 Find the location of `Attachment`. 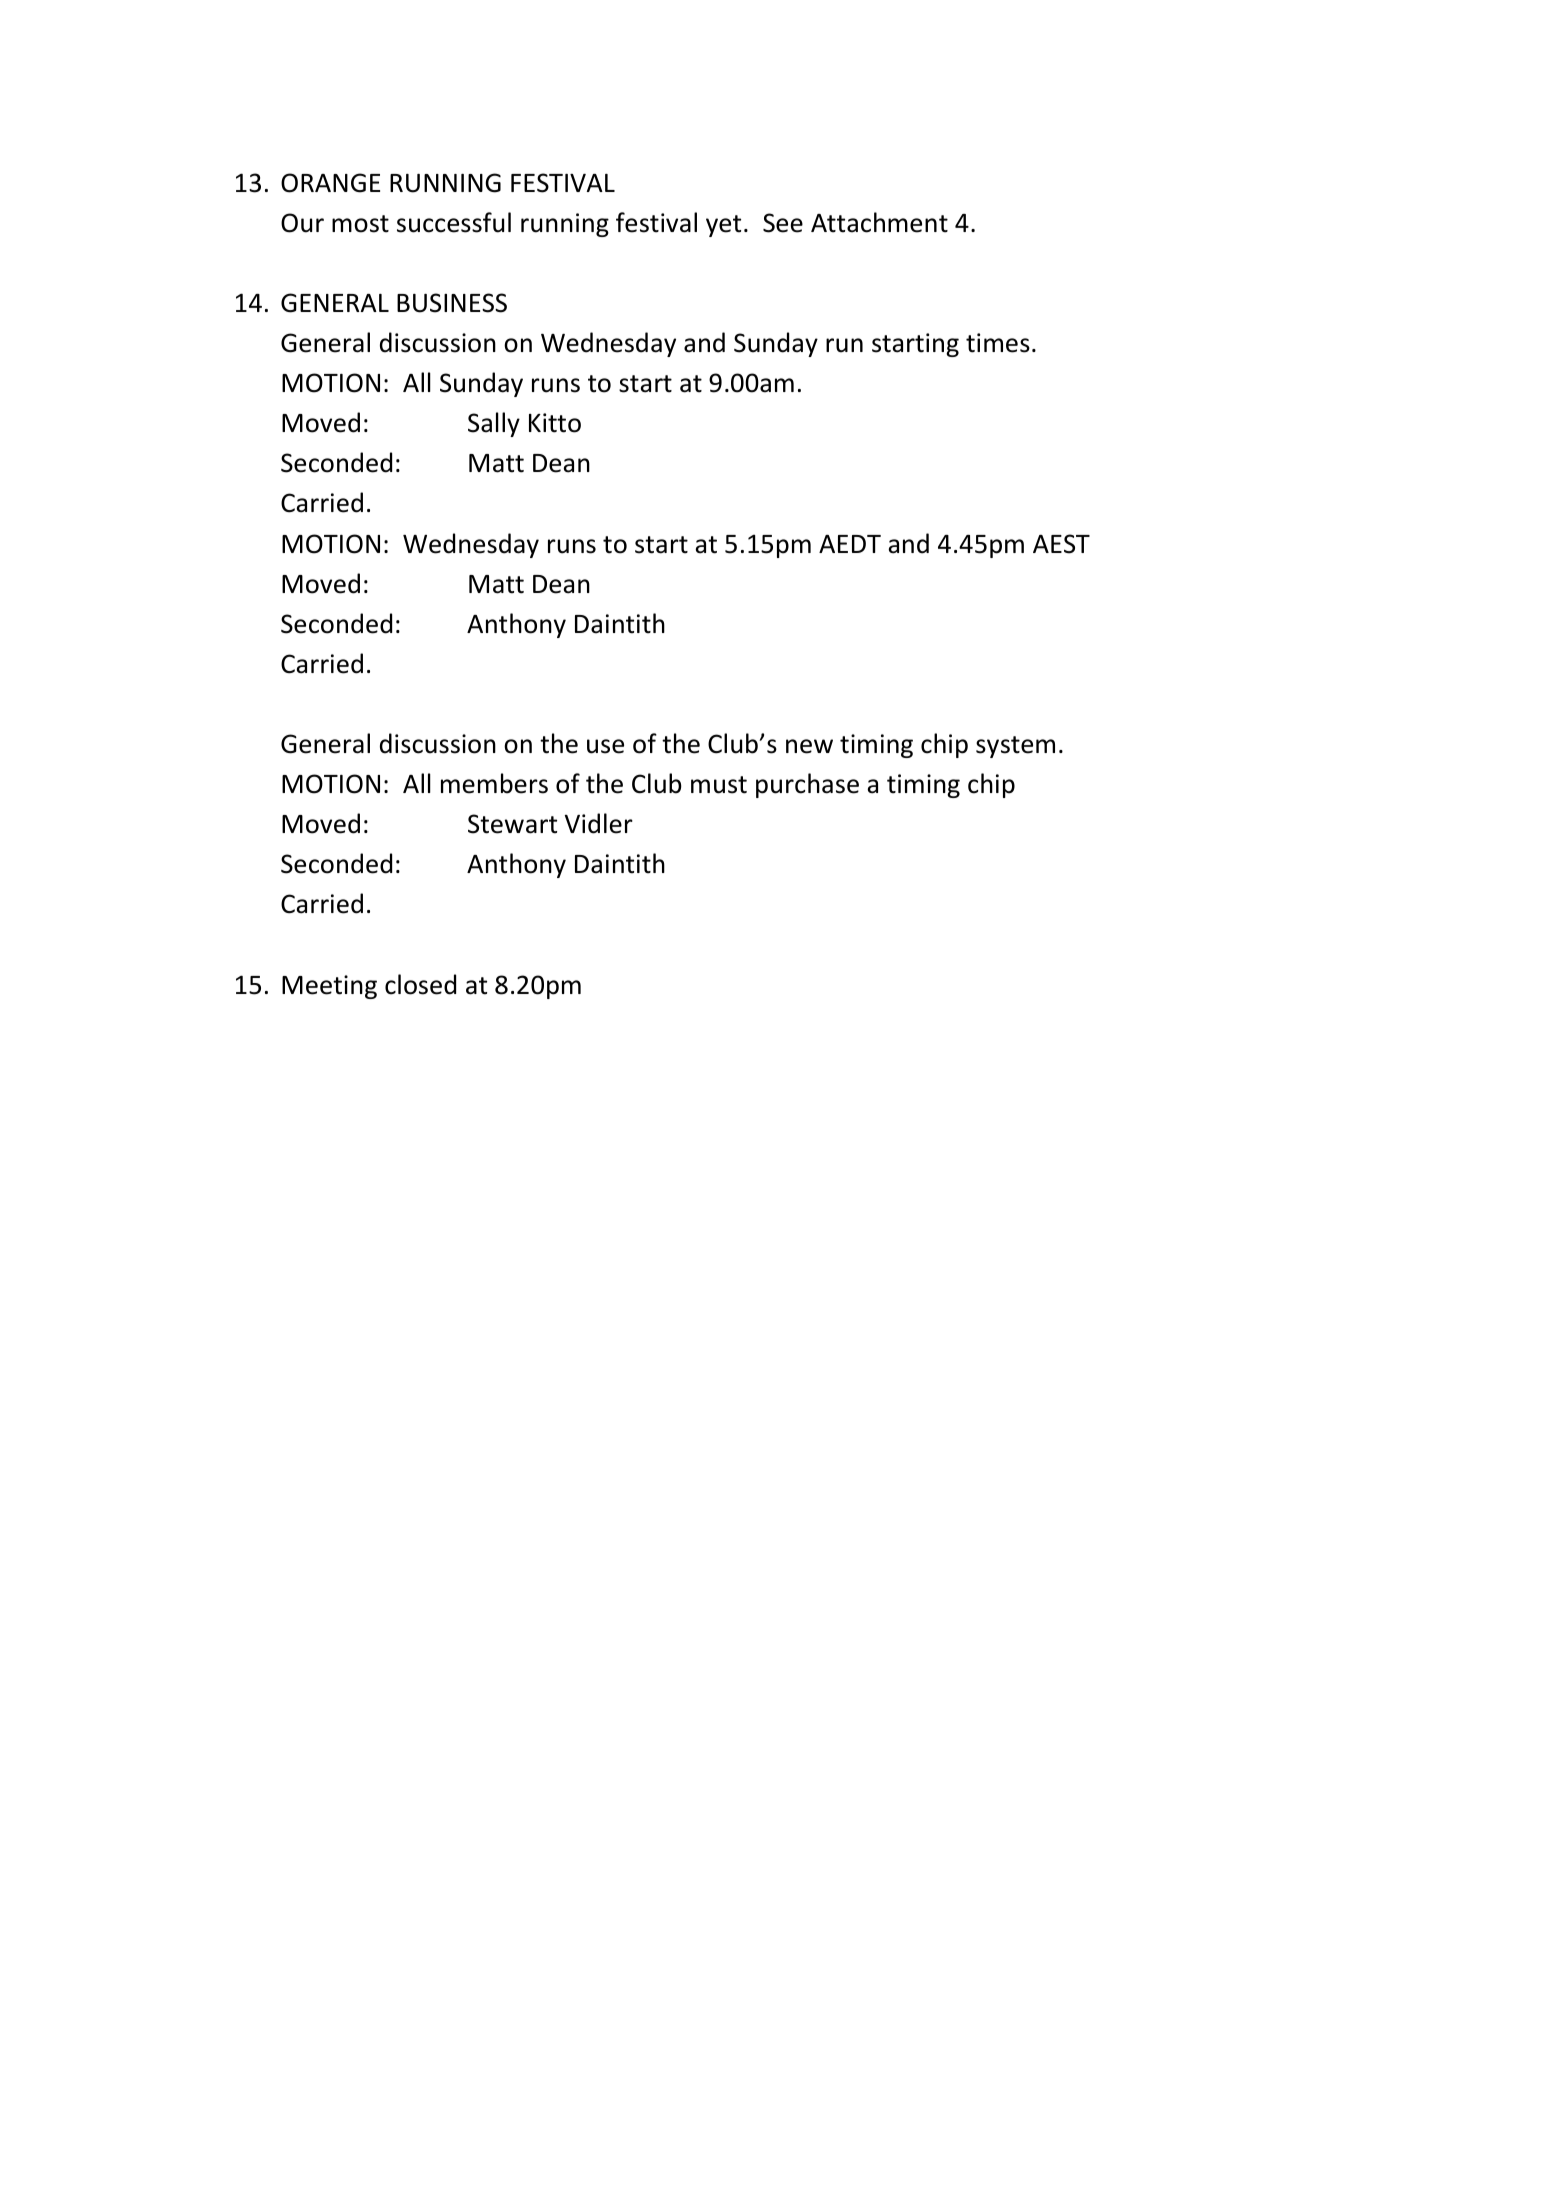

Attachment is located at coordinates (879, 222).
